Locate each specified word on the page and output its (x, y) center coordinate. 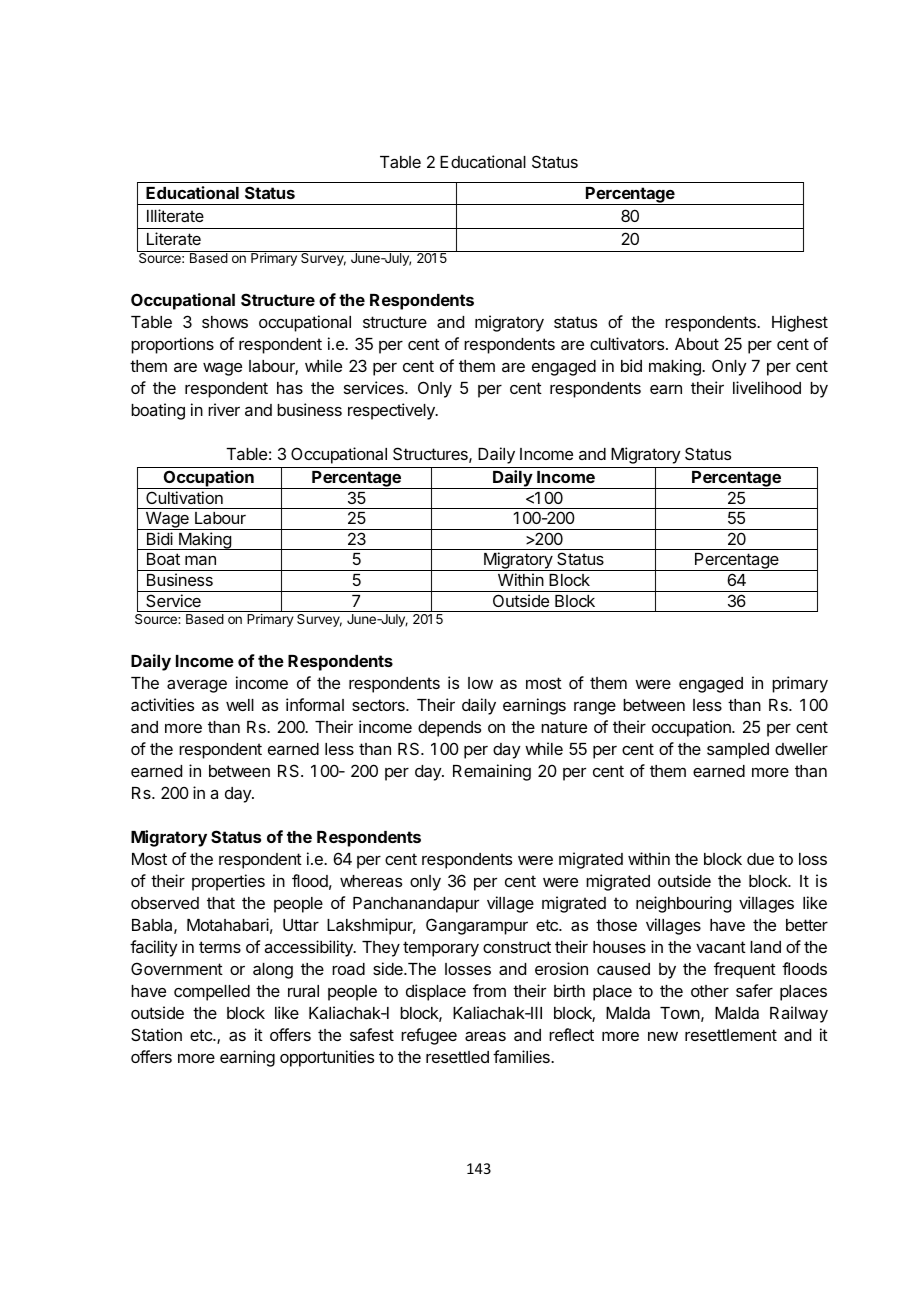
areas (485, 1036)
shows (225, 322)
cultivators (628, 343)
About (697, 344)
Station (156, 1034)
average (197, 686)
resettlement (731, 1035)
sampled (738, 751)
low (480, 683)
